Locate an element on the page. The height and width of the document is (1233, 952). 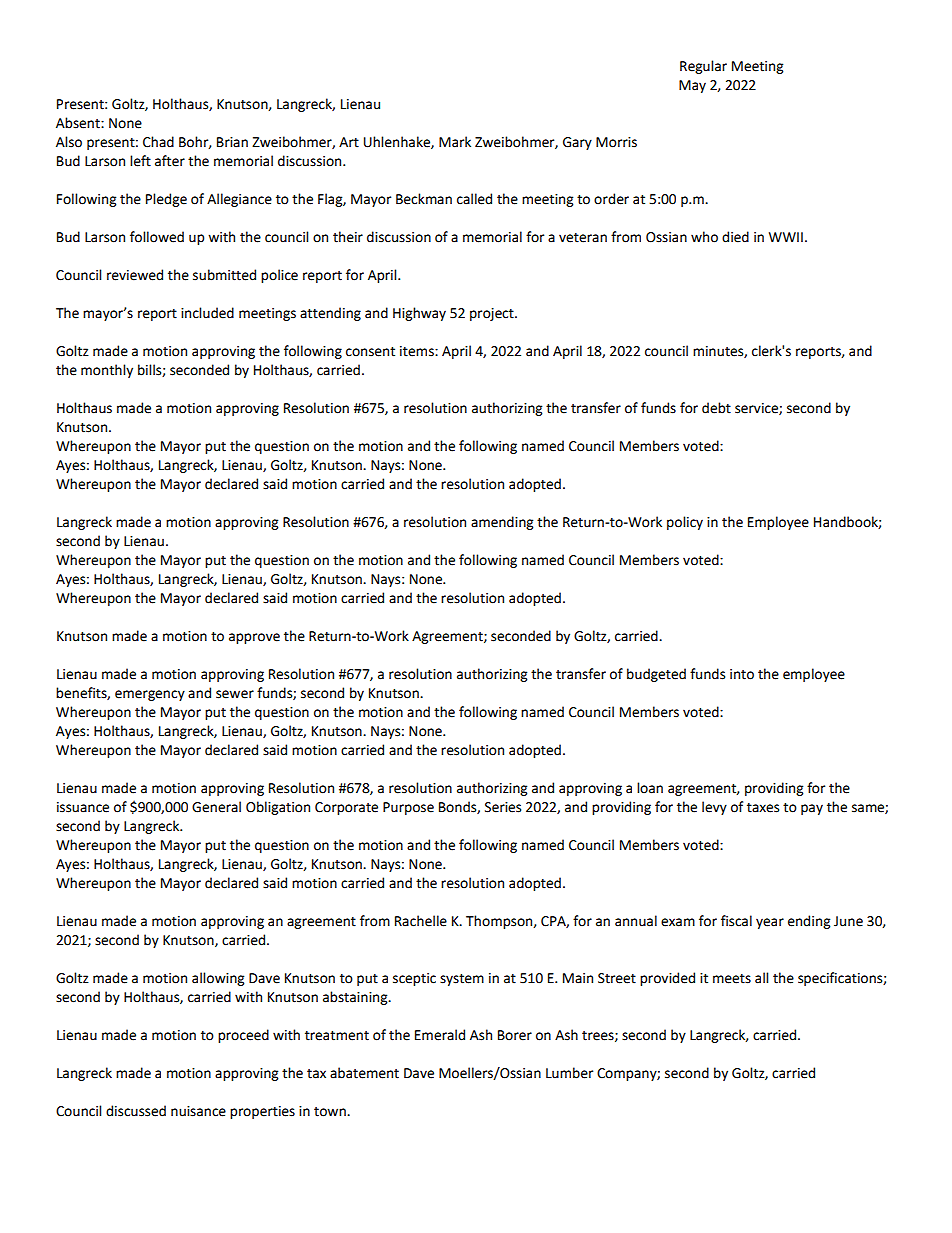
Mark is located at coordinates (455, 142).
